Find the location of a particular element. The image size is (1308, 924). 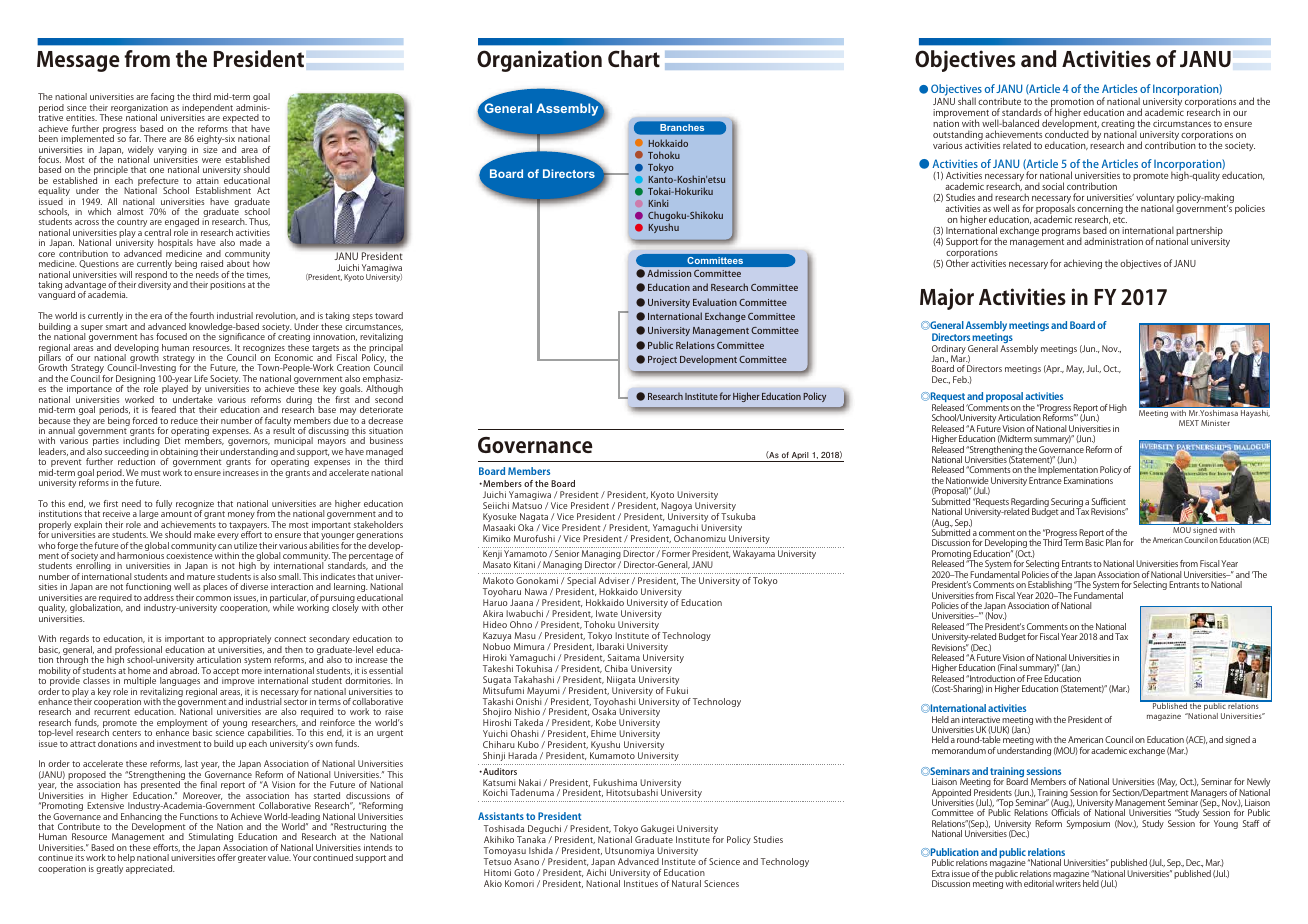

abroad is located at coordinates (184, 670).
